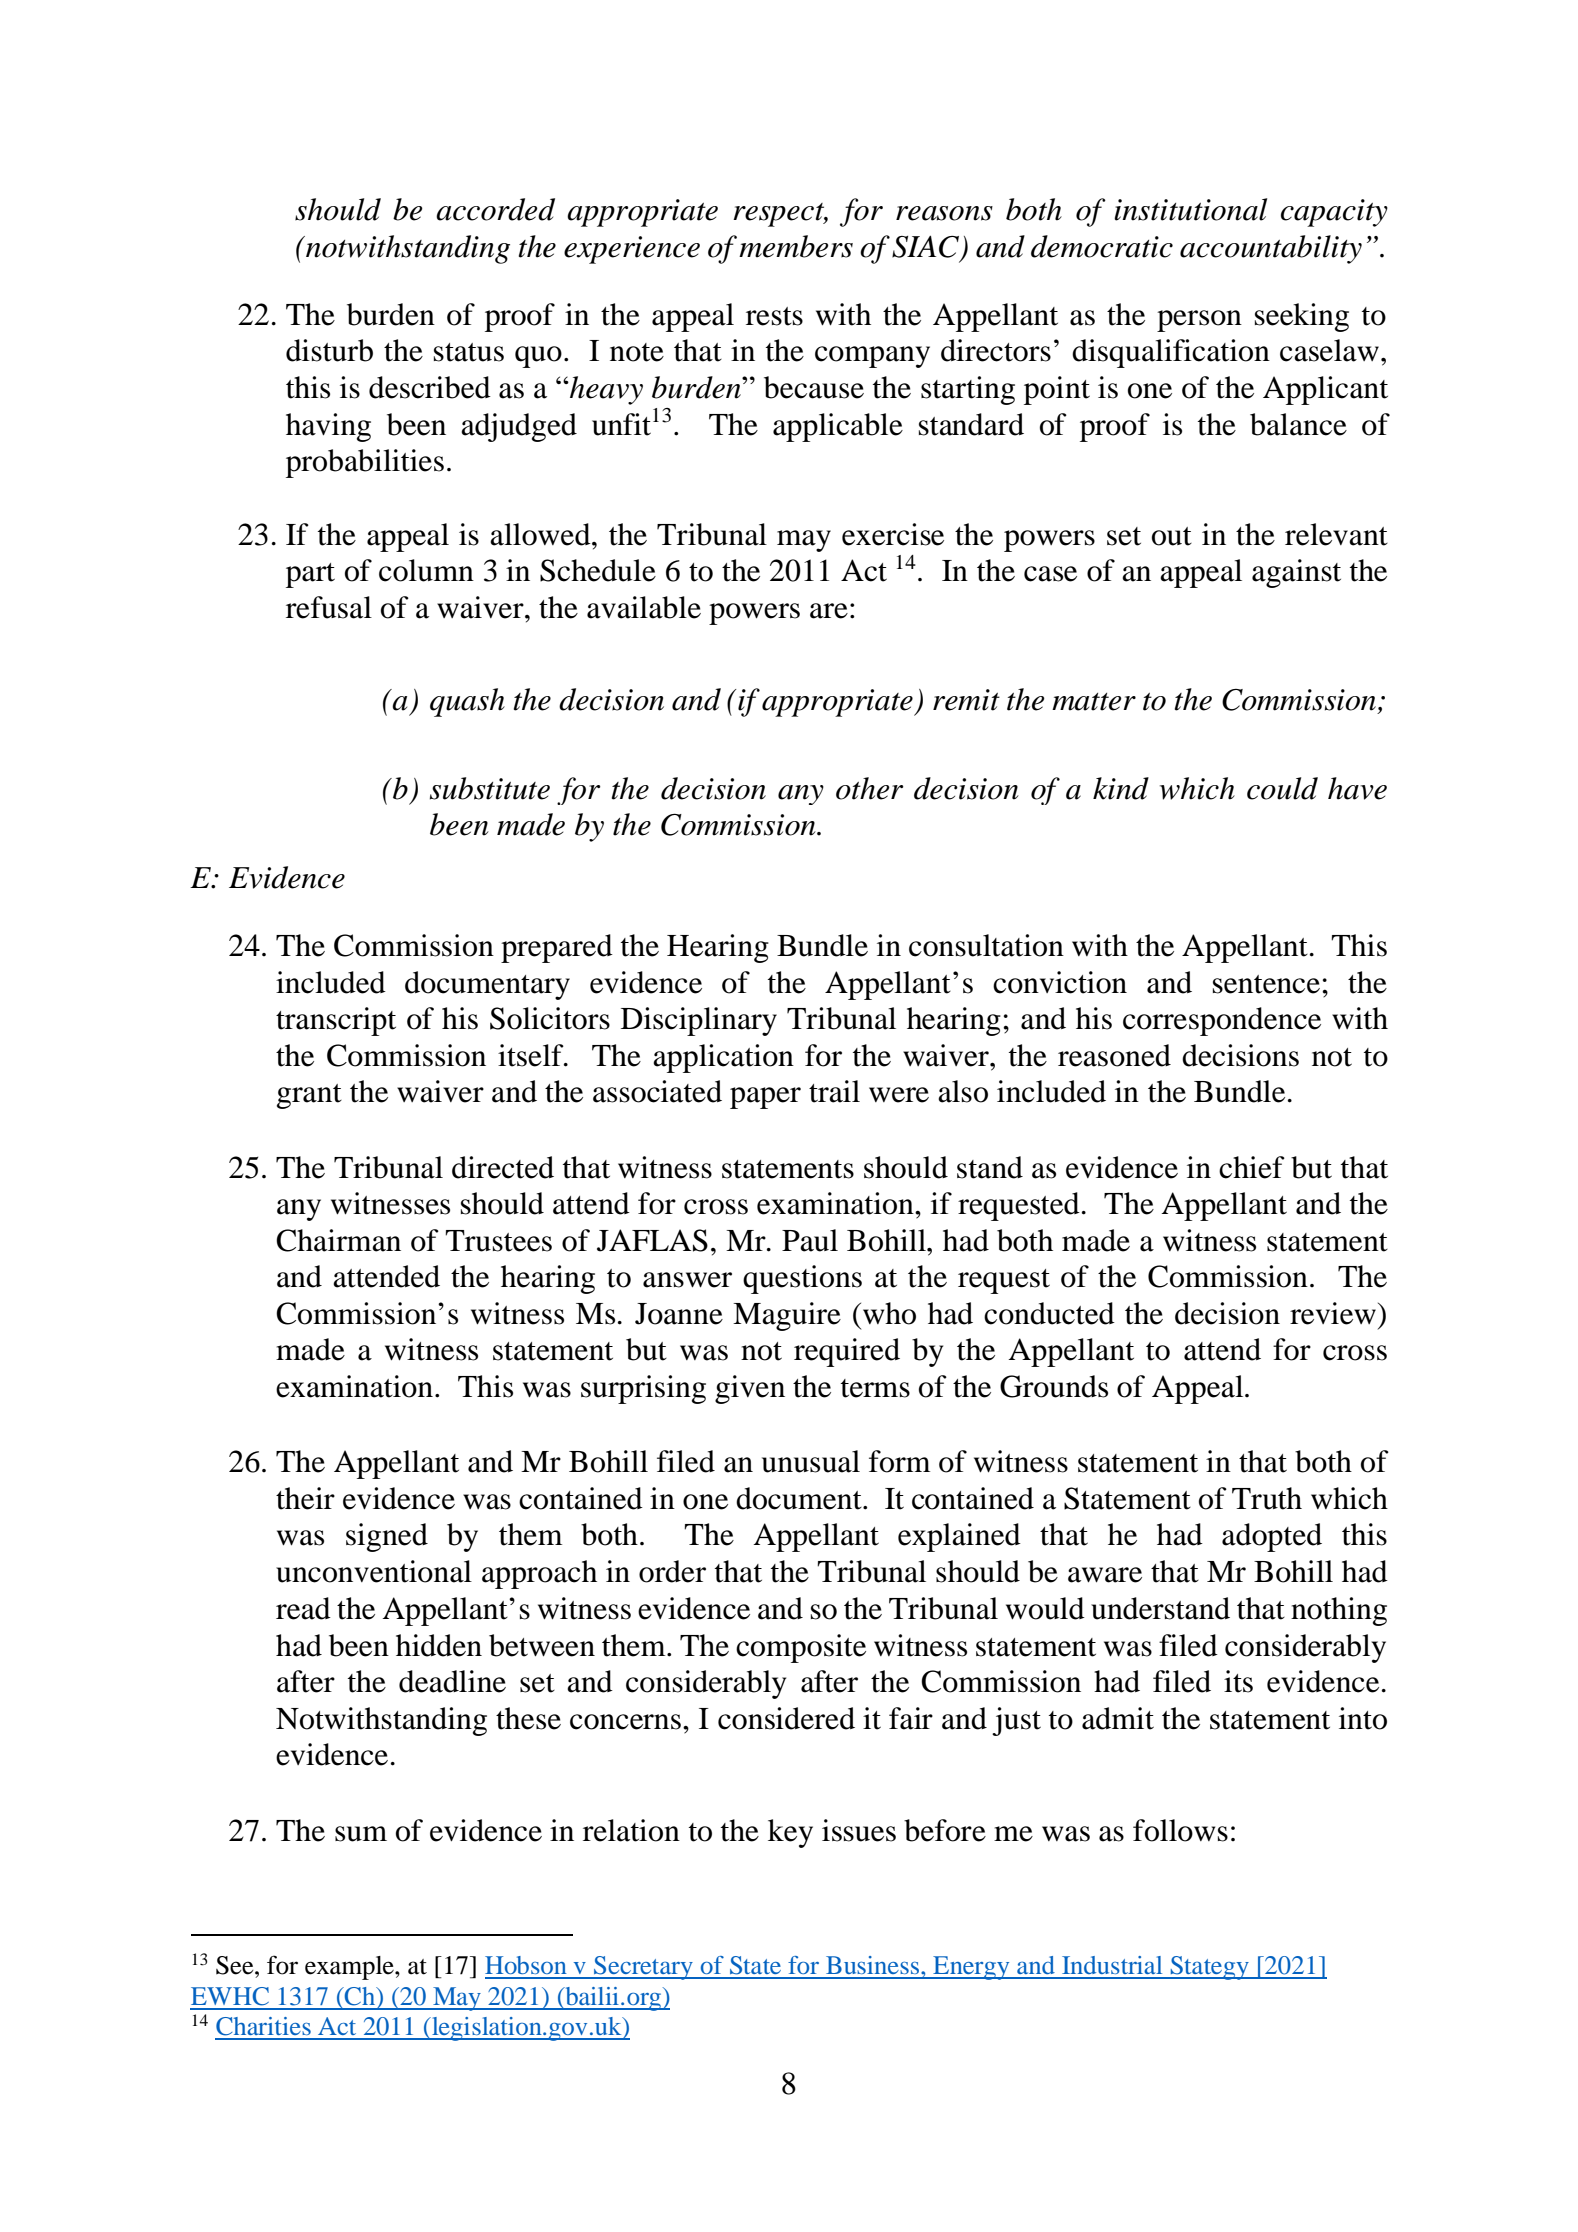 The image size is (1578, 2232). I want to click on accorded, so click(495, 209).
